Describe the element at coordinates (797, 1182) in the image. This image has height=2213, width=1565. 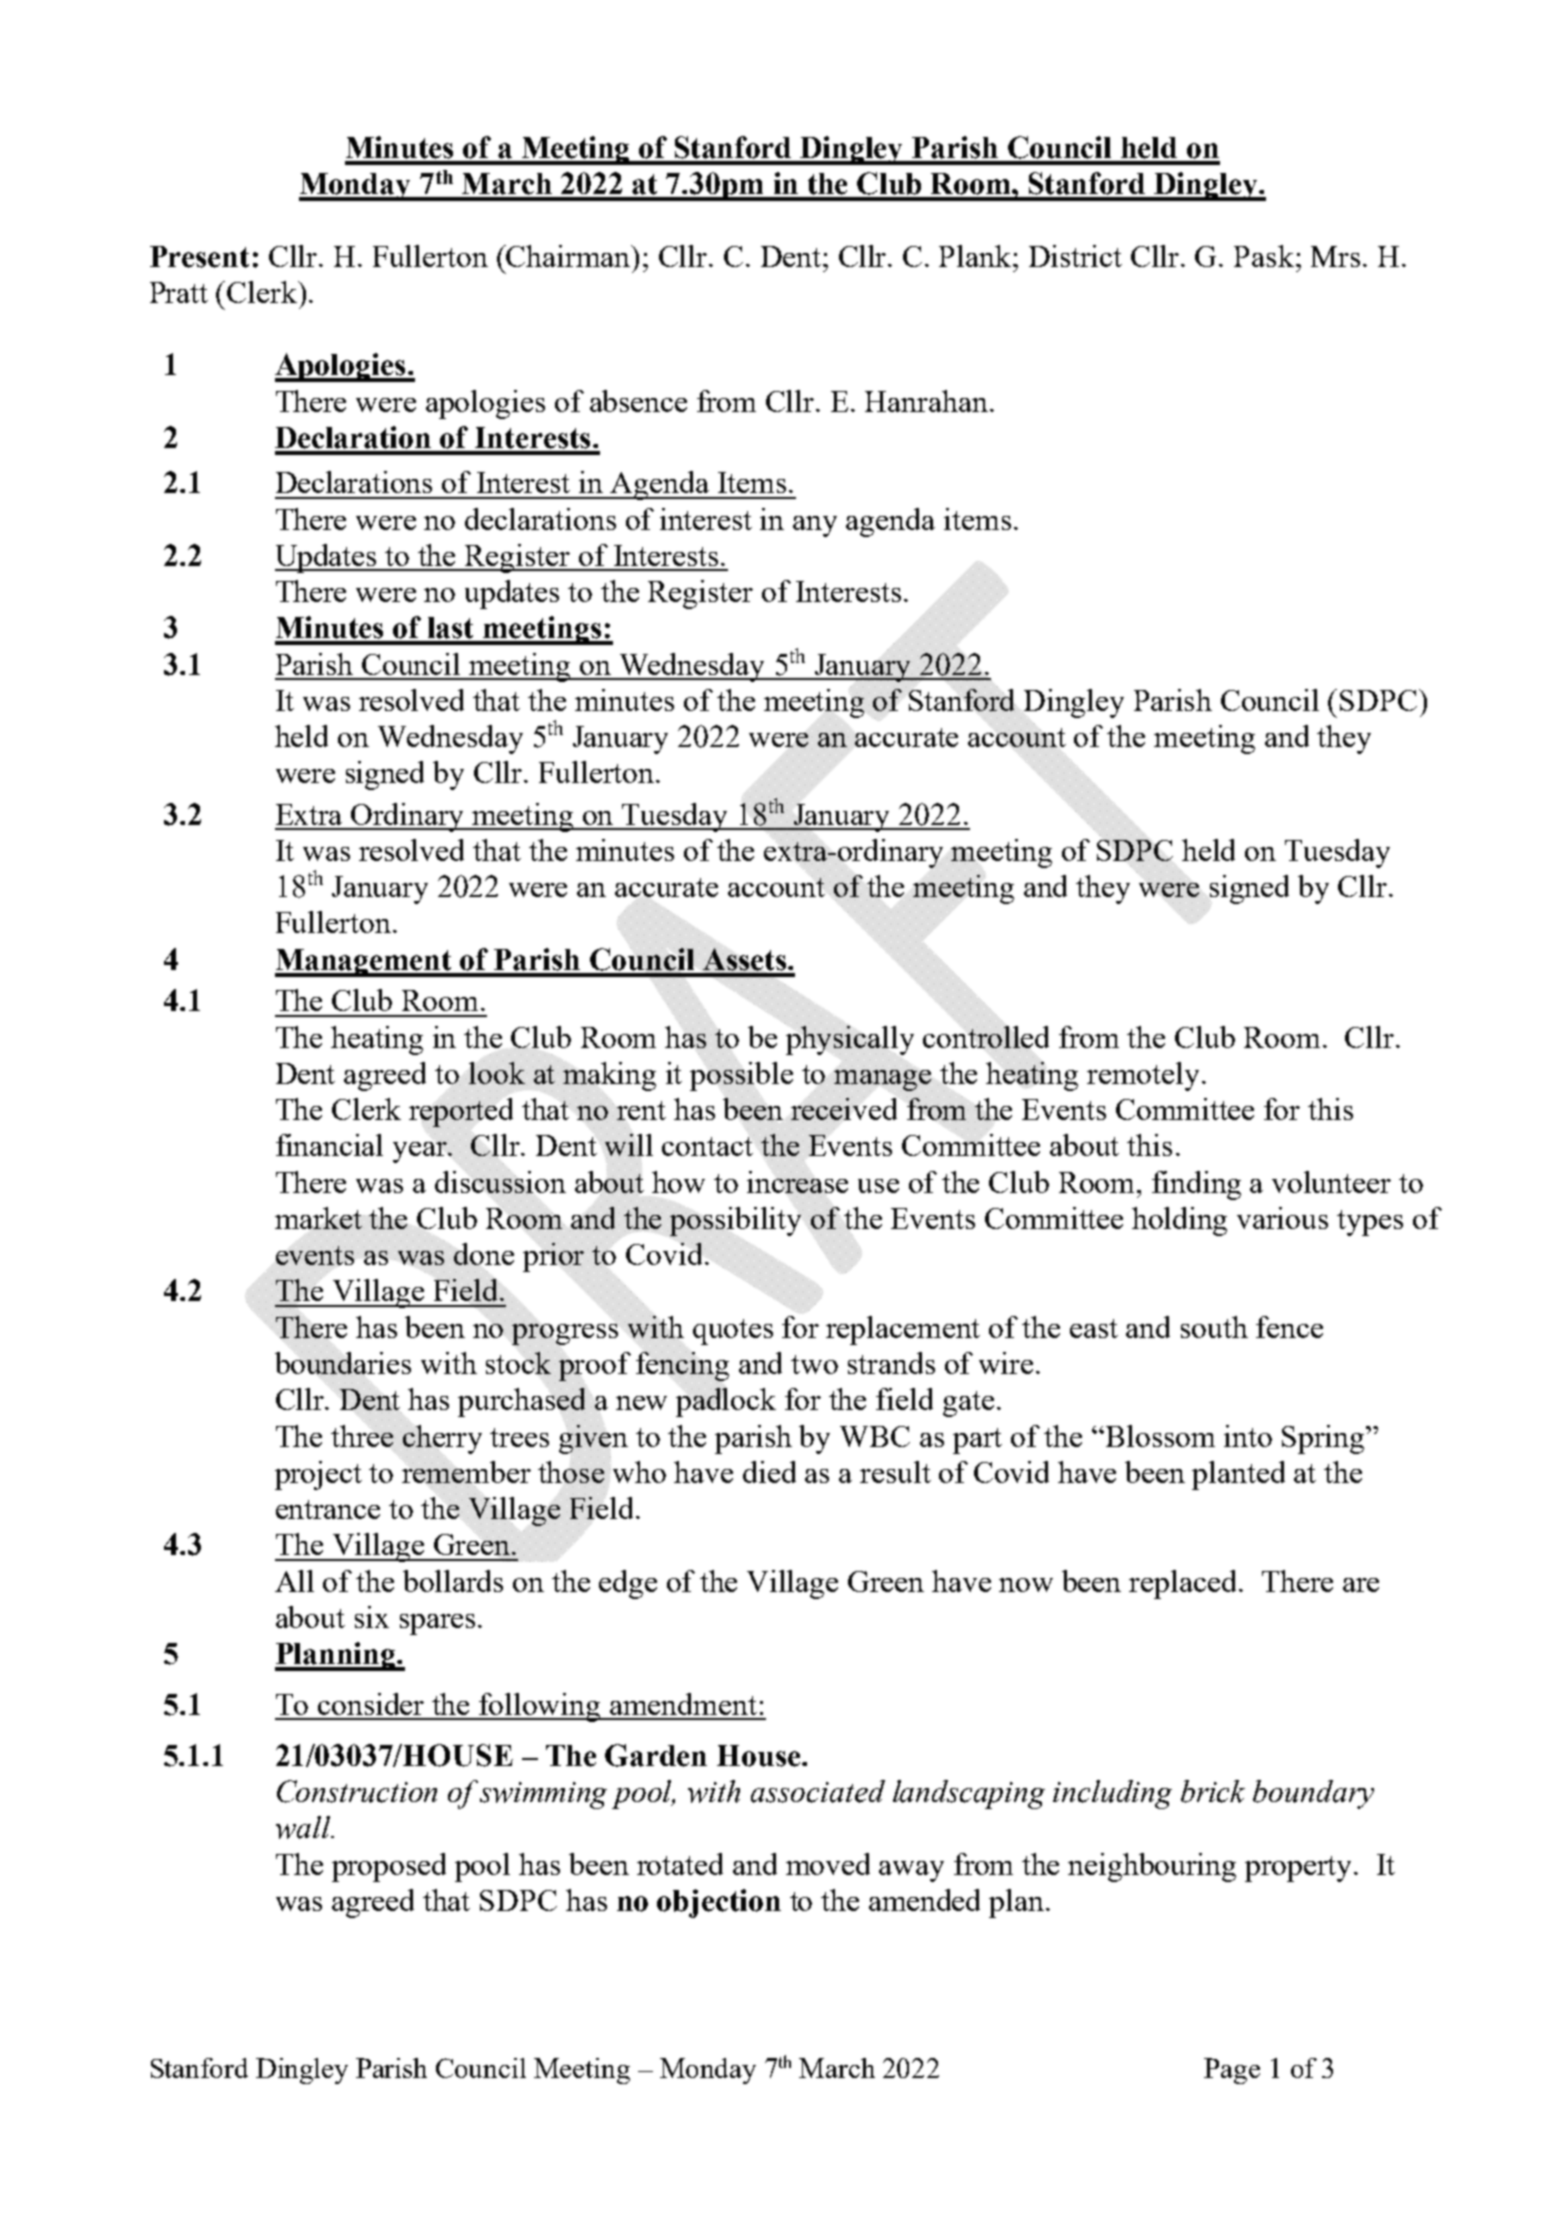
I see `increase` at that location.
